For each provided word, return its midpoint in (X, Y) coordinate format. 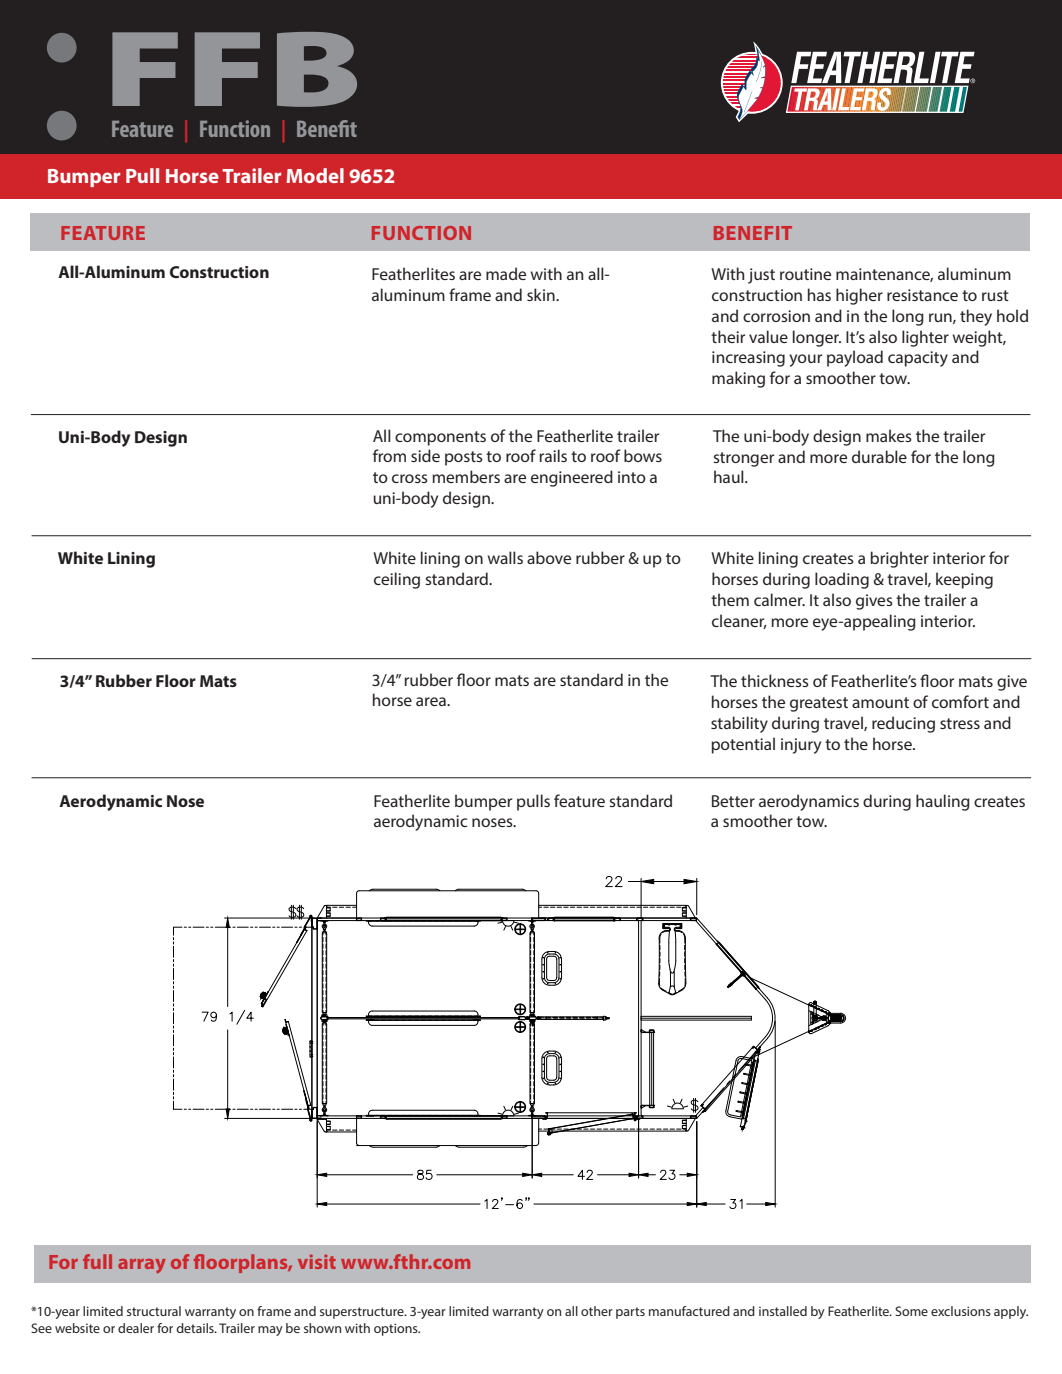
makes (889, 435)
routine (805, 274)
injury (801, 746)
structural (154, 1311)
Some (911, 1311)
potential (743, 745)
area (432, 701)
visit (317, 1261)
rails (553, 455)
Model (315, 175)
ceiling (397, 580)
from (389, 455)
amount (880, 702)
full (97, 1261)
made (506, 273)
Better (733, 801)
